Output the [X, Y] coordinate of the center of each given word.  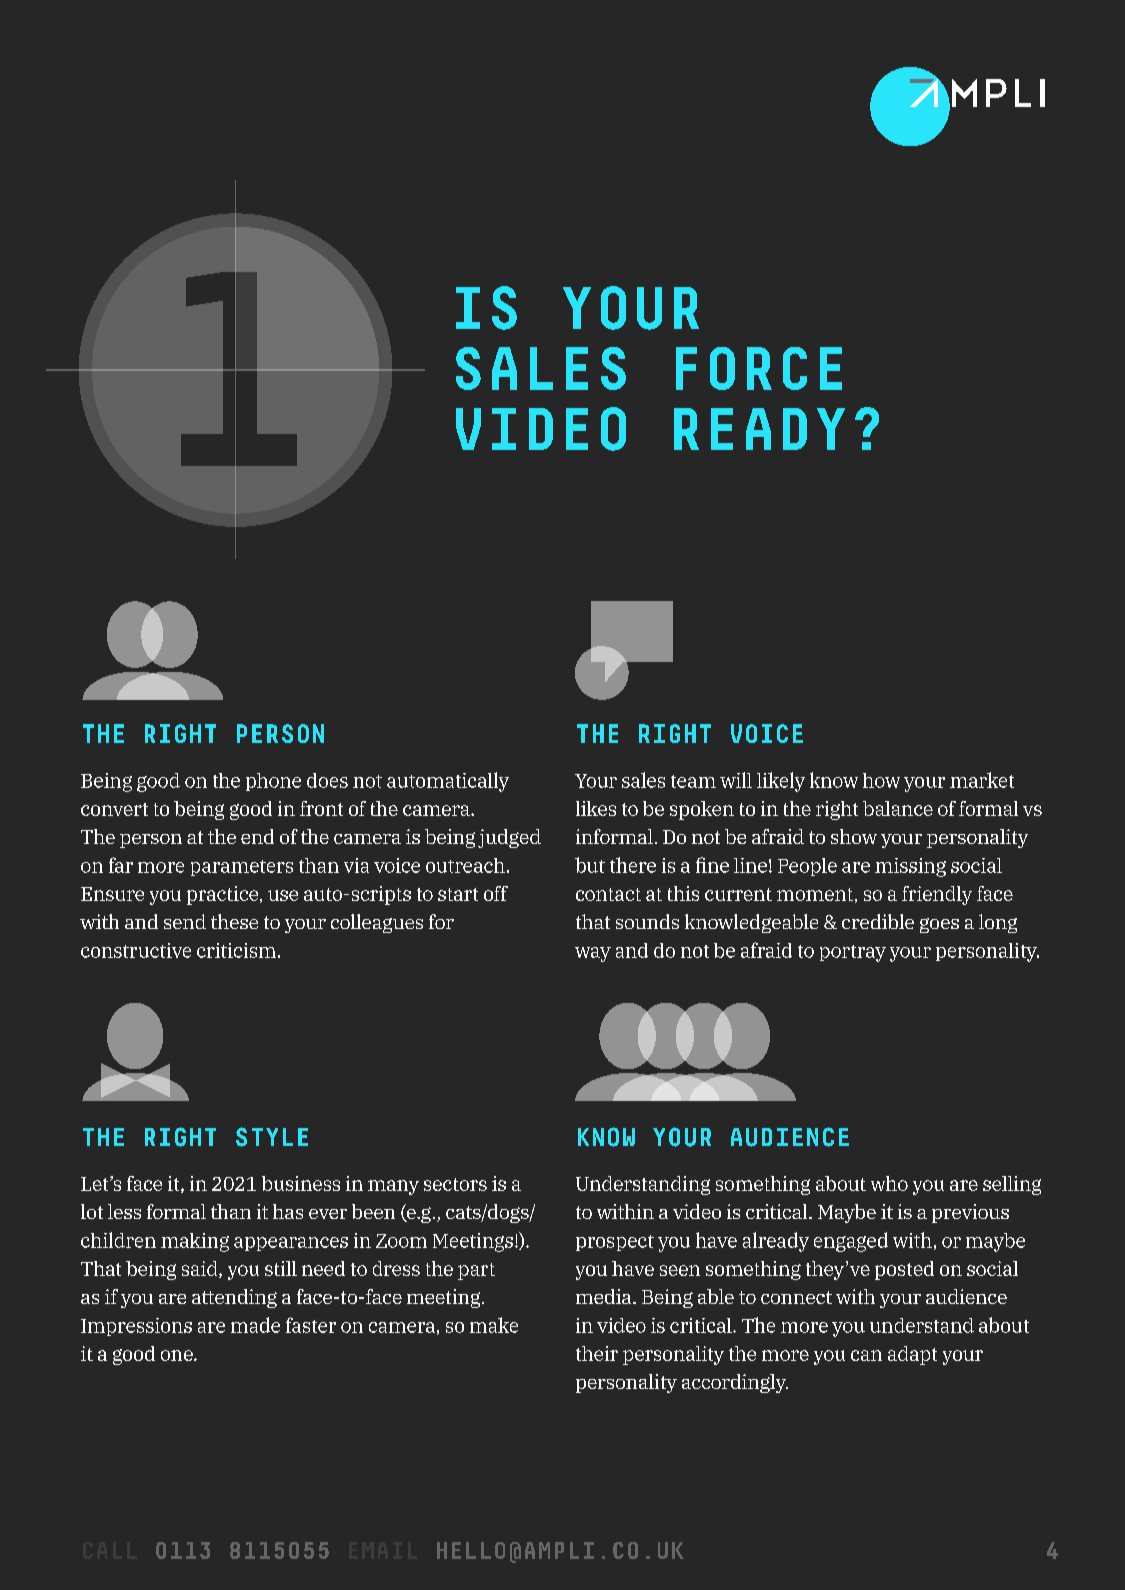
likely [781, 782]
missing [910, 867]
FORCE [759, 368]
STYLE [272, 1137]
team [693, 781]
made [255, 1325]
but [590, 865]
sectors [455, 1184]
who [889, 1183]
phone [273, 782]
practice [224, 895]
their [597, 1353]
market [982, 780]
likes [596, 808]
